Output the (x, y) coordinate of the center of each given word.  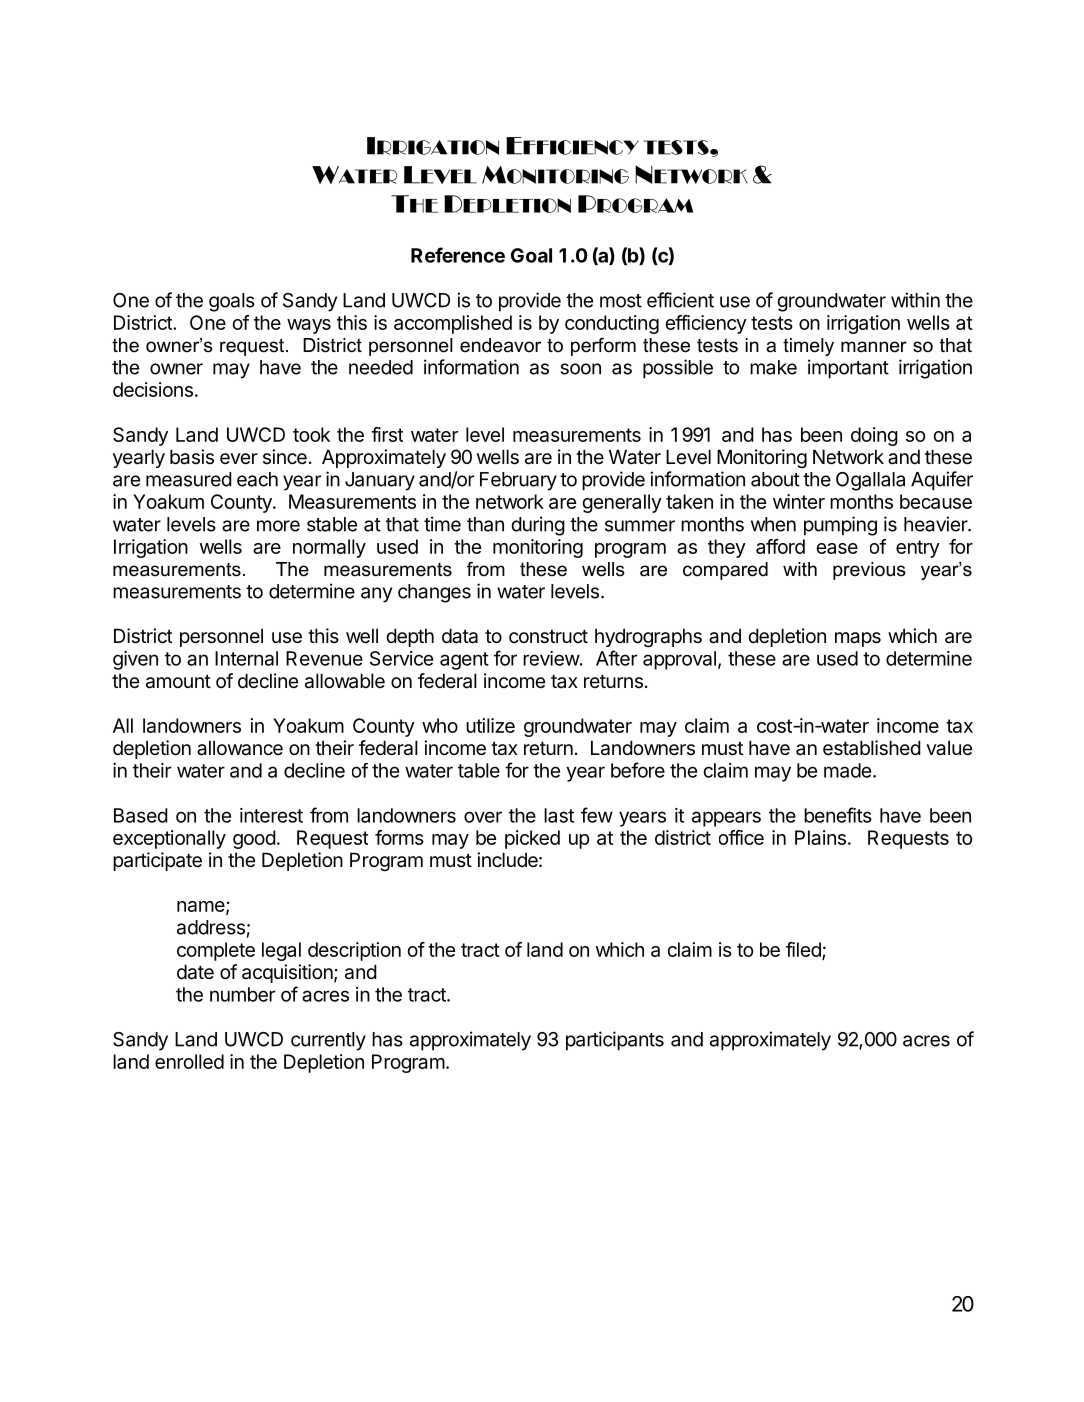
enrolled (189, 1061)
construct (548, 636)
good (254, 839)
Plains (820, 837)
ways (309, 326)
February (518, 481)
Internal (246, 658)
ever (239, 459)
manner (874, 347)
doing (874, 436)
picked (532, 839)
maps (858, 639)
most (621, 301)
